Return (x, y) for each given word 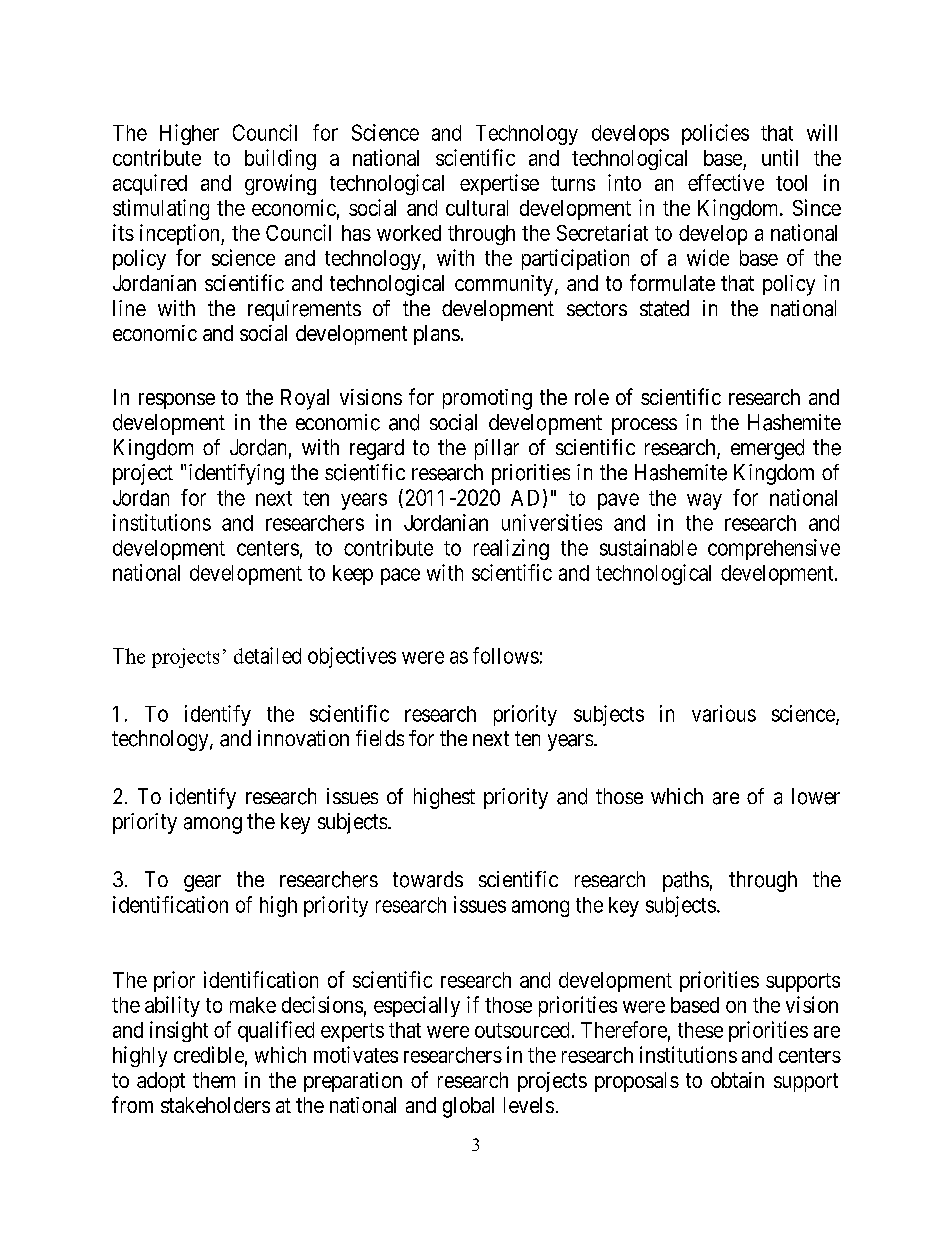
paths (686, 881)
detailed (267, 655)
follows (506, 655)
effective (726, 182)
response (177, 401)
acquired (150, 184)
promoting (487, 399)
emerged (767, 449)
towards (428, 879)
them (214, 1080)
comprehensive (774, 549)
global (468, 1107)
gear (202, 883)
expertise (499, 184)
